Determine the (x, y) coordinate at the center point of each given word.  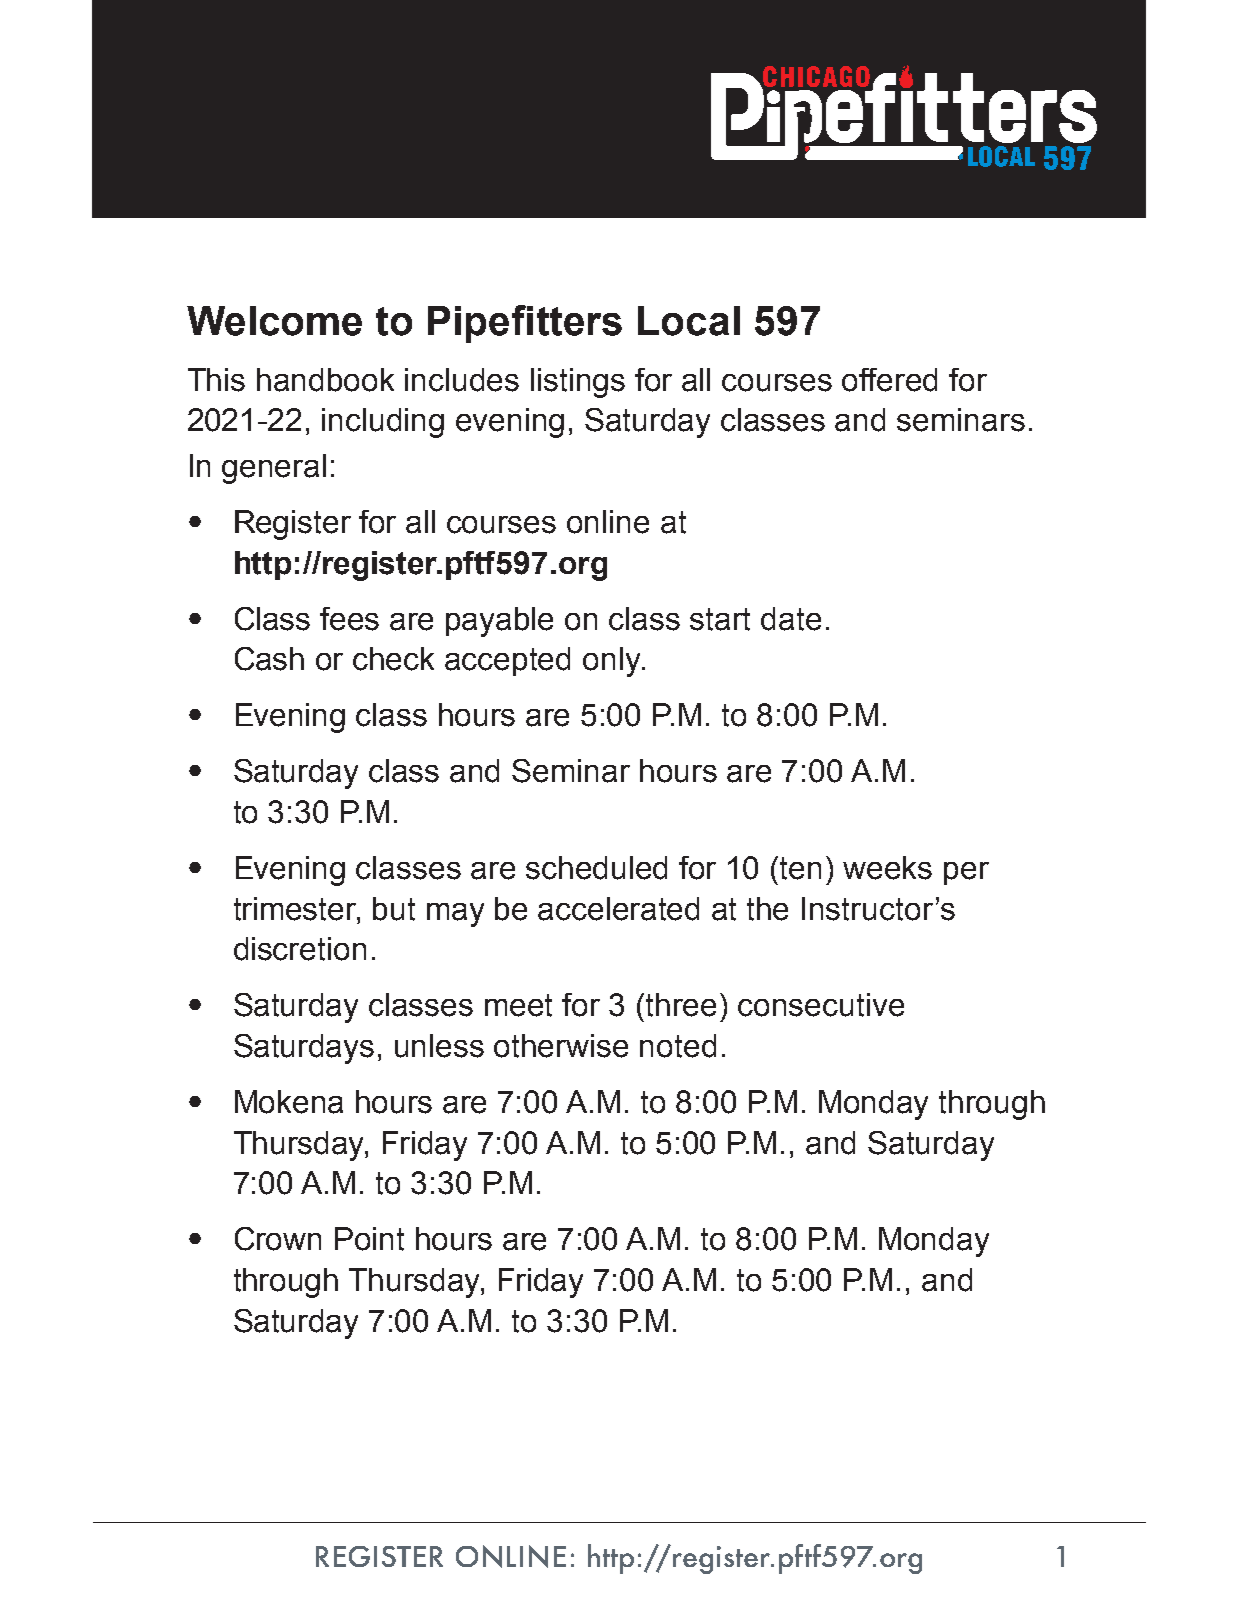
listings (578, 383)
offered (889, 380)
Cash (269, 659)
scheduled (596, 868)
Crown (278, 1239)
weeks (887, 868)
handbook (325, 380)
